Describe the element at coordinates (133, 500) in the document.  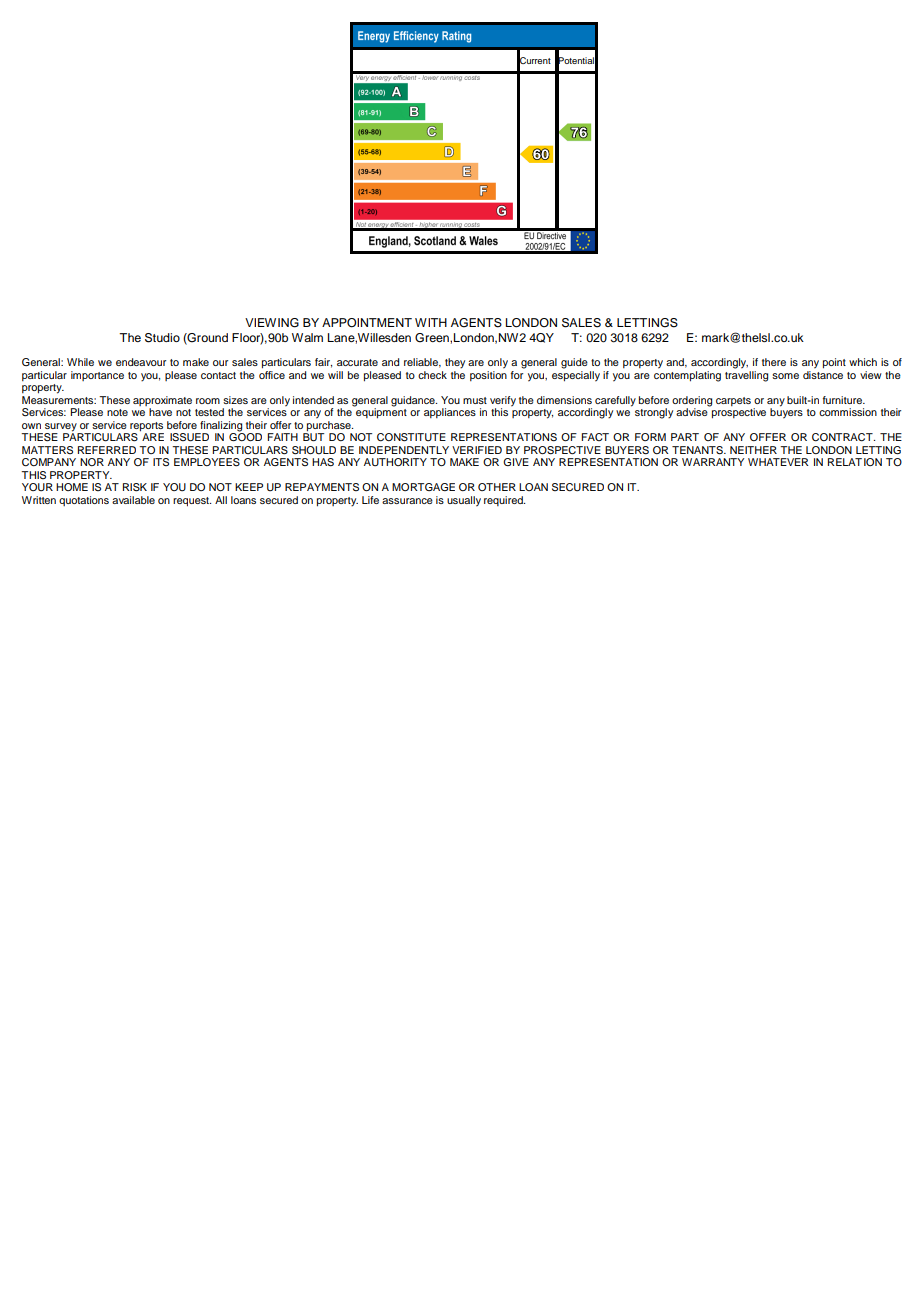
I see `available` at that location.
